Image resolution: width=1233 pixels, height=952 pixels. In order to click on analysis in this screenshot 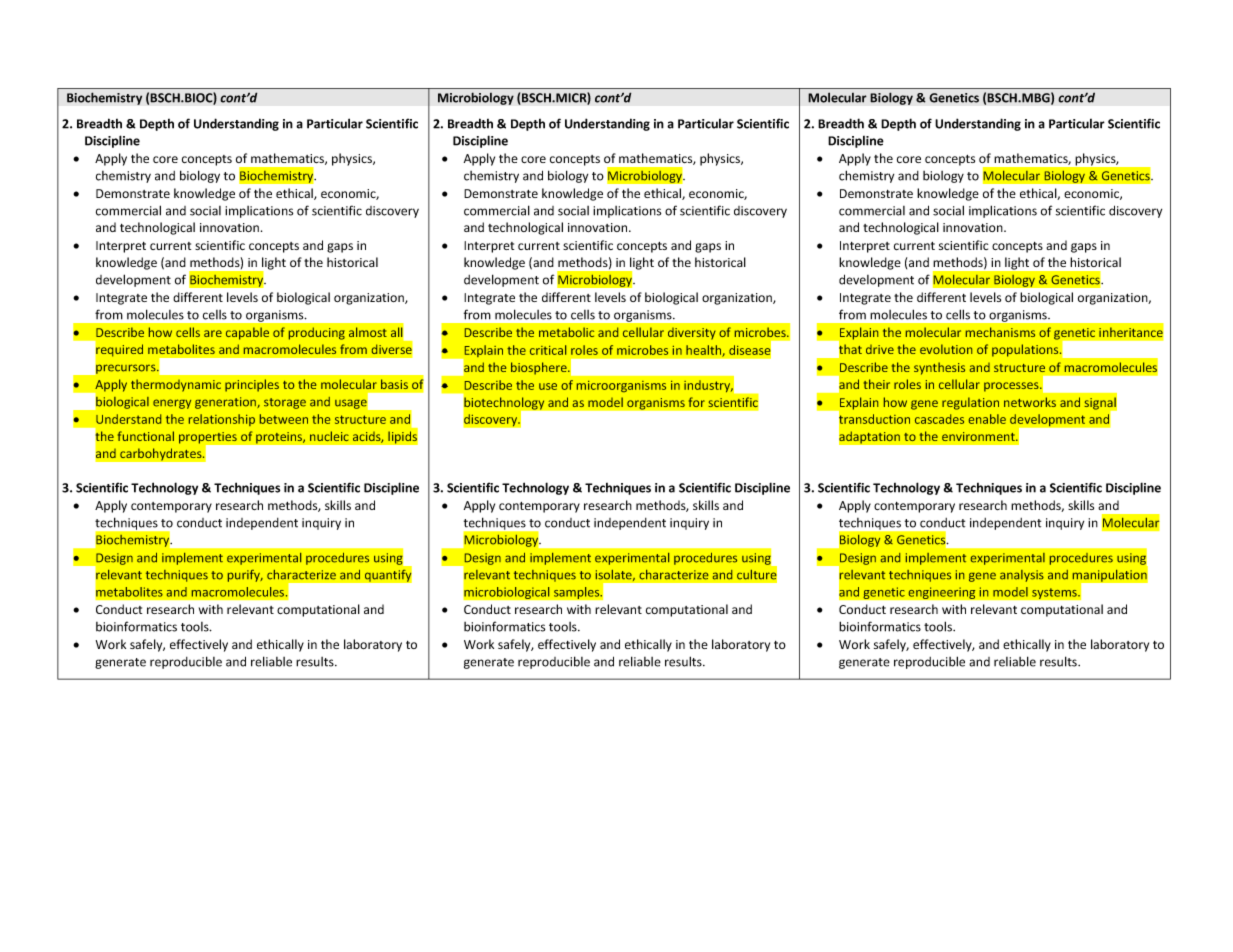, I will do `click(1022, 576)`.
